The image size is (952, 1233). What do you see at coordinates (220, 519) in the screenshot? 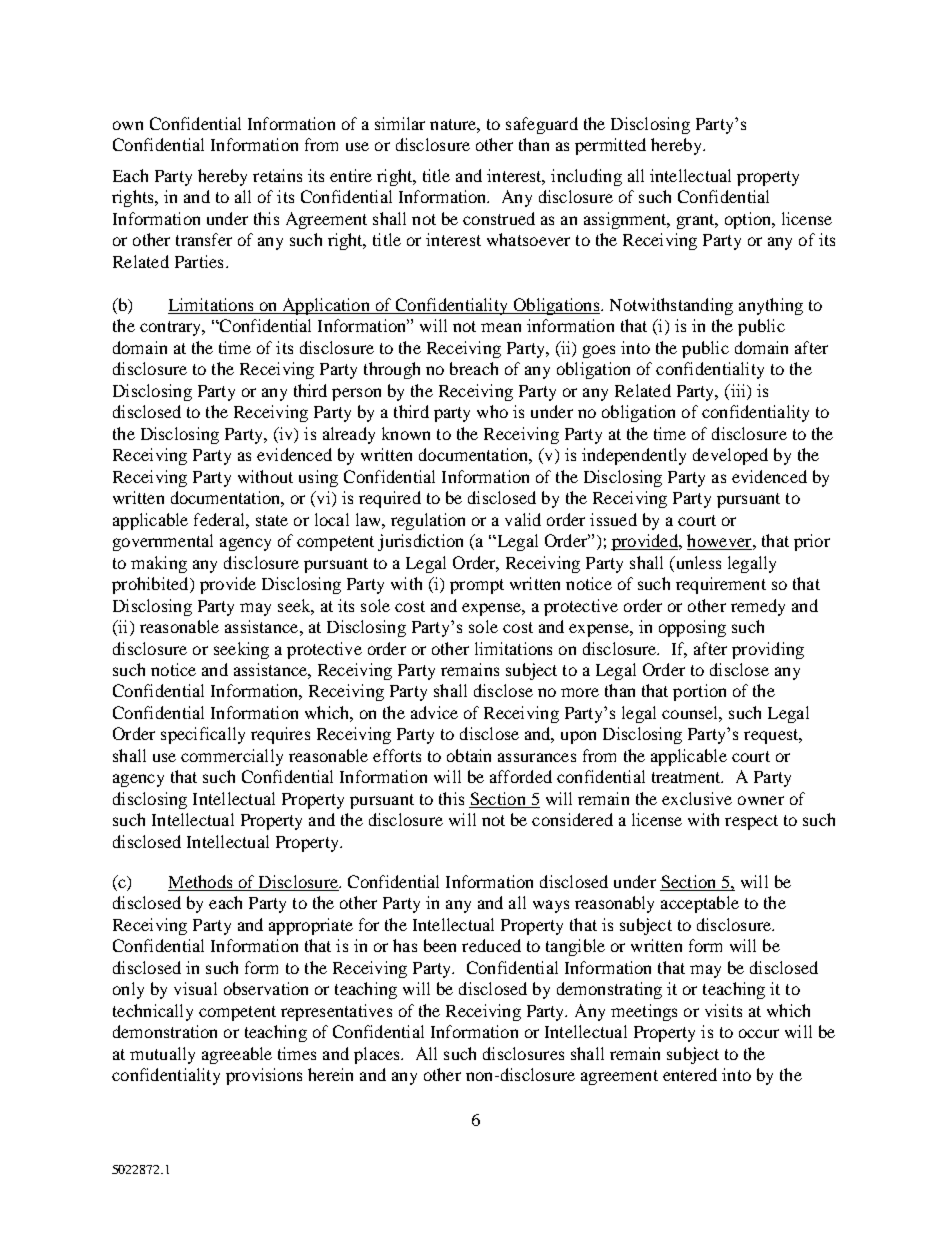
I see `federal` at bounding box center [220, 519].
